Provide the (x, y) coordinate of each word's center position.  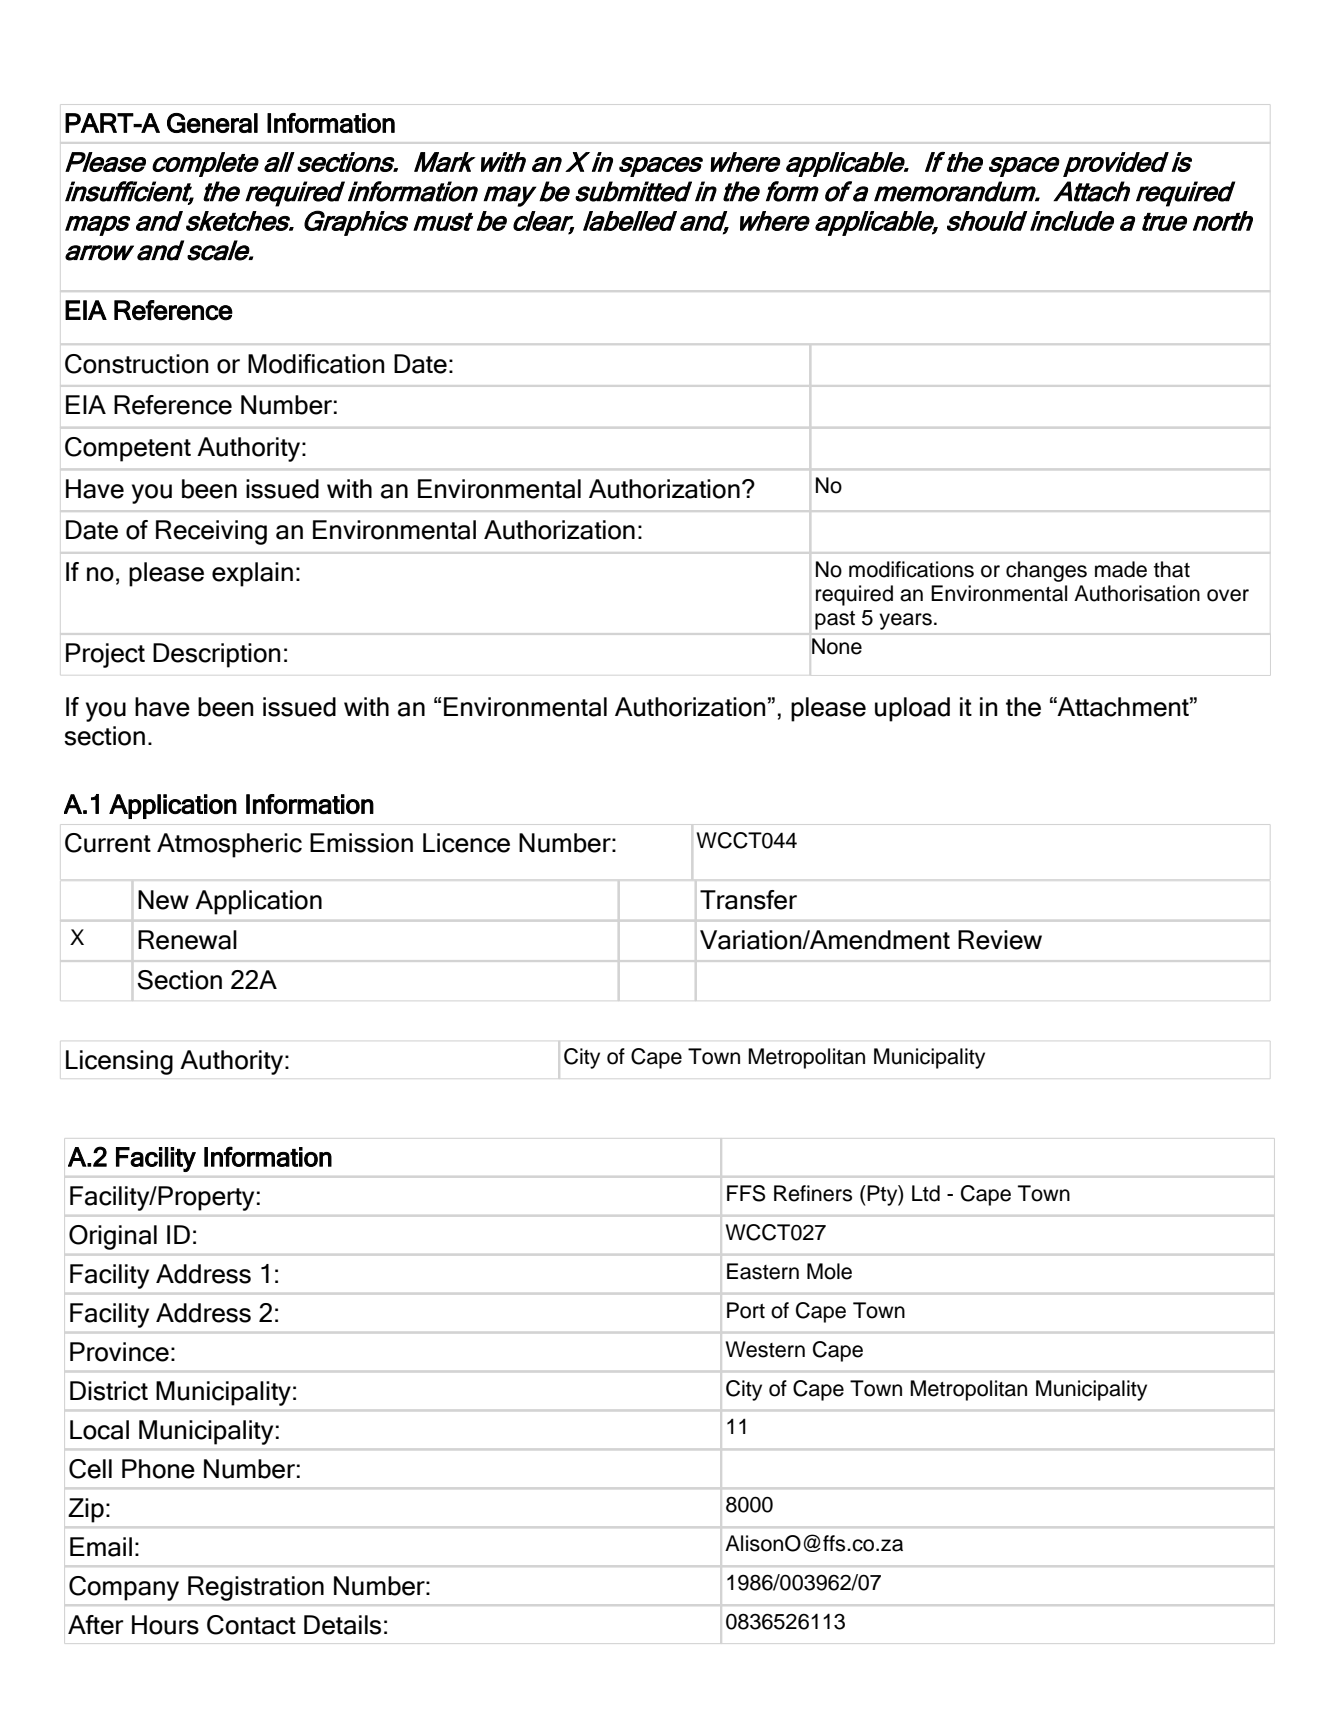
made (1121, 569)
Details (342, 1625)
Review (1000, 940)
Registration (256, 1588)
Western (765, 1349)
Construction (137, 364)
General (212, 123)
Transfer (748, 900)
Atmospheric (229, 845)
